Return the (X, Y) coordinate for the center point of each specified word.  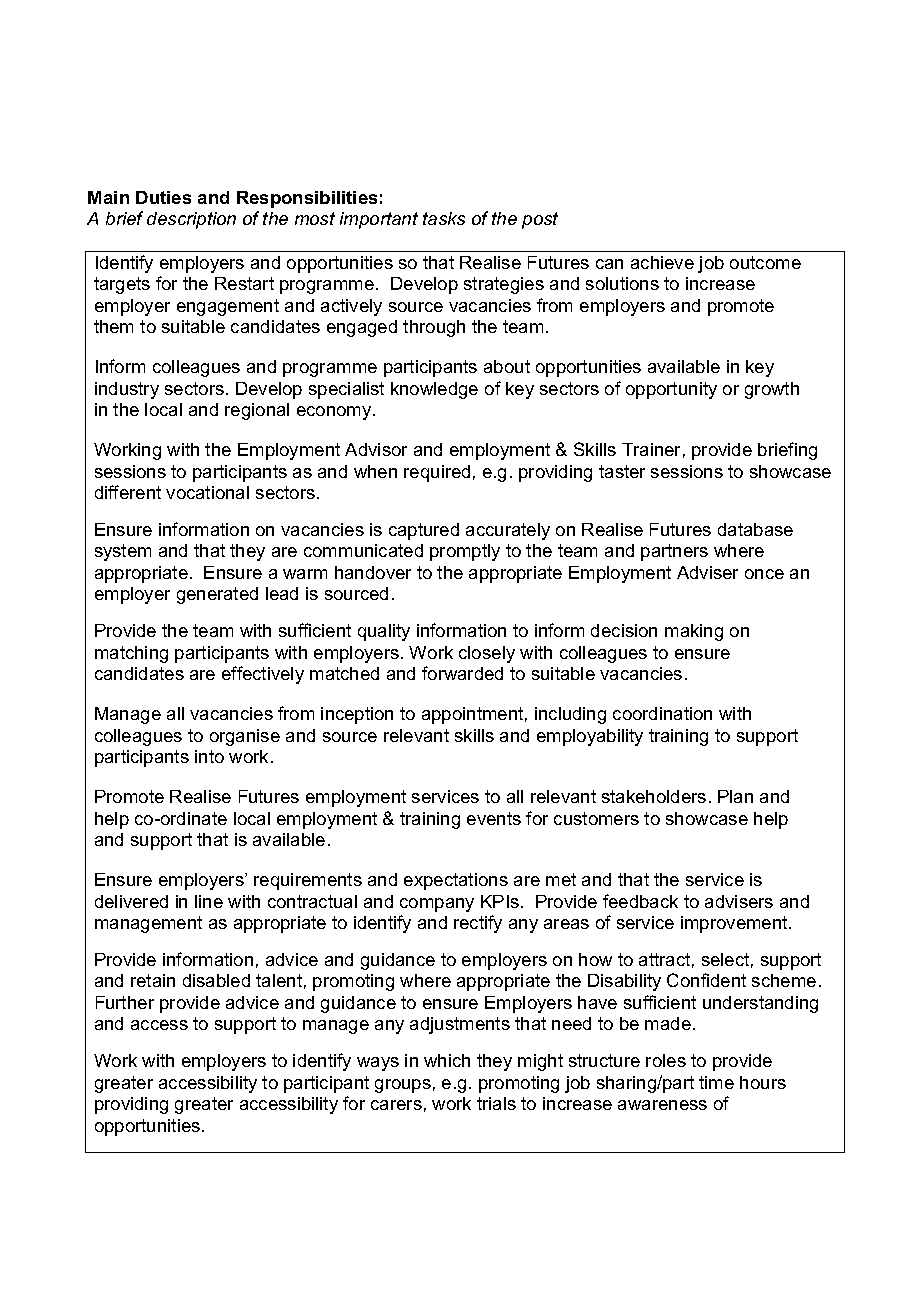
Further (125, 1002)
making (694, 632)
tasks (444, 218)
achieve (662, 262)
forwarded (462, 673)
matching (131, 654)
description (191, 220)
